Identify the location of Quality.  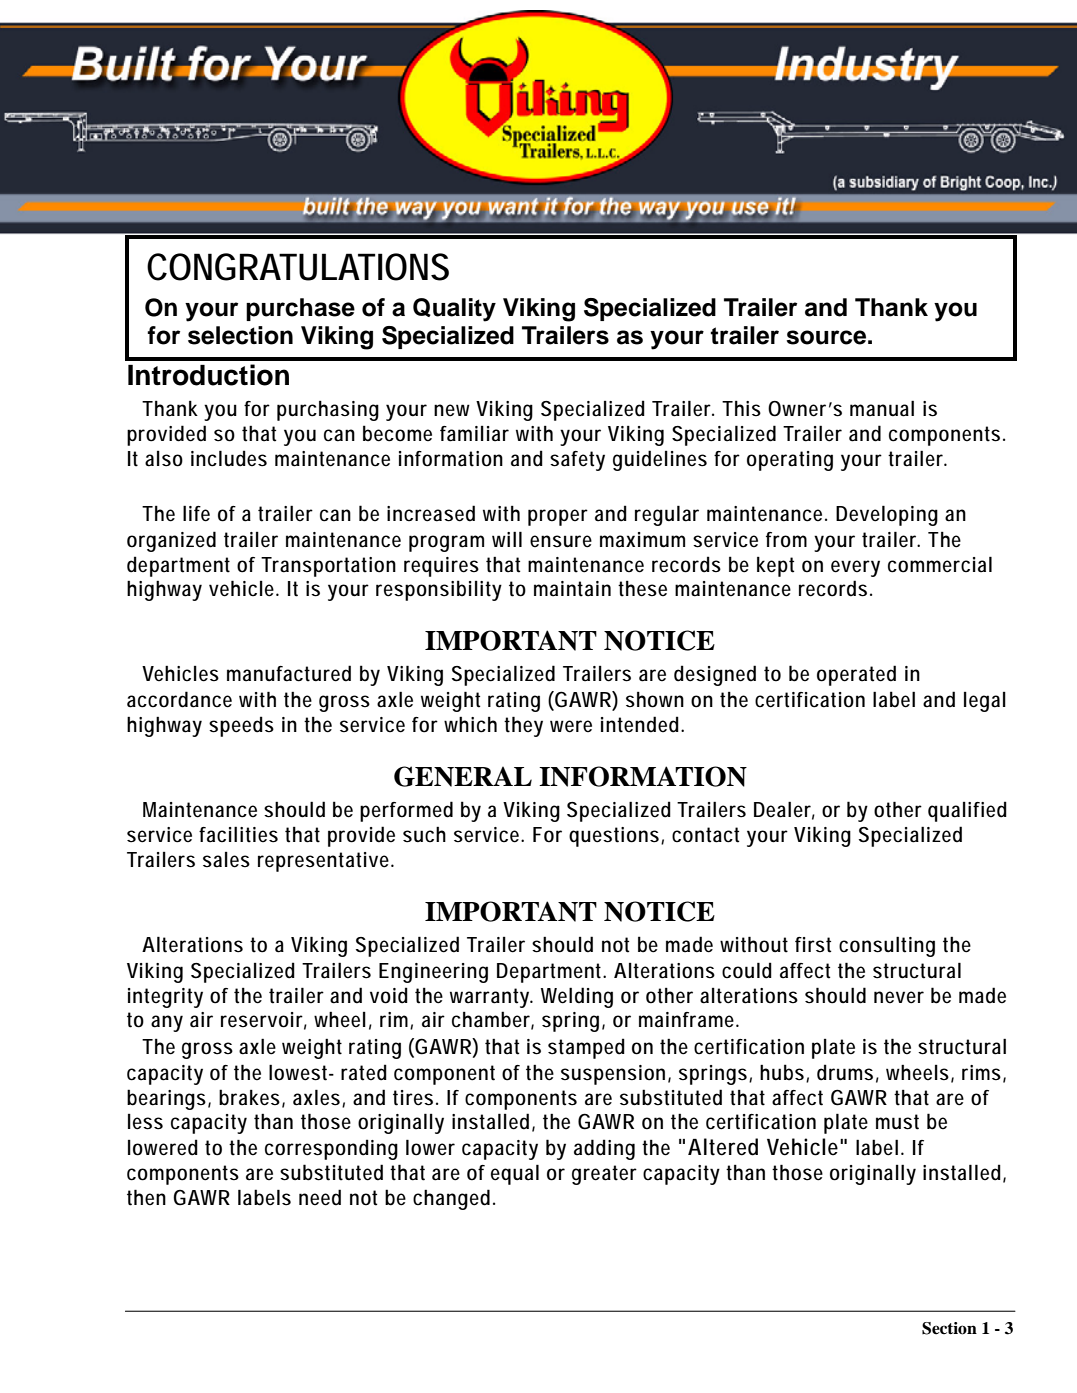
(454, 310).
